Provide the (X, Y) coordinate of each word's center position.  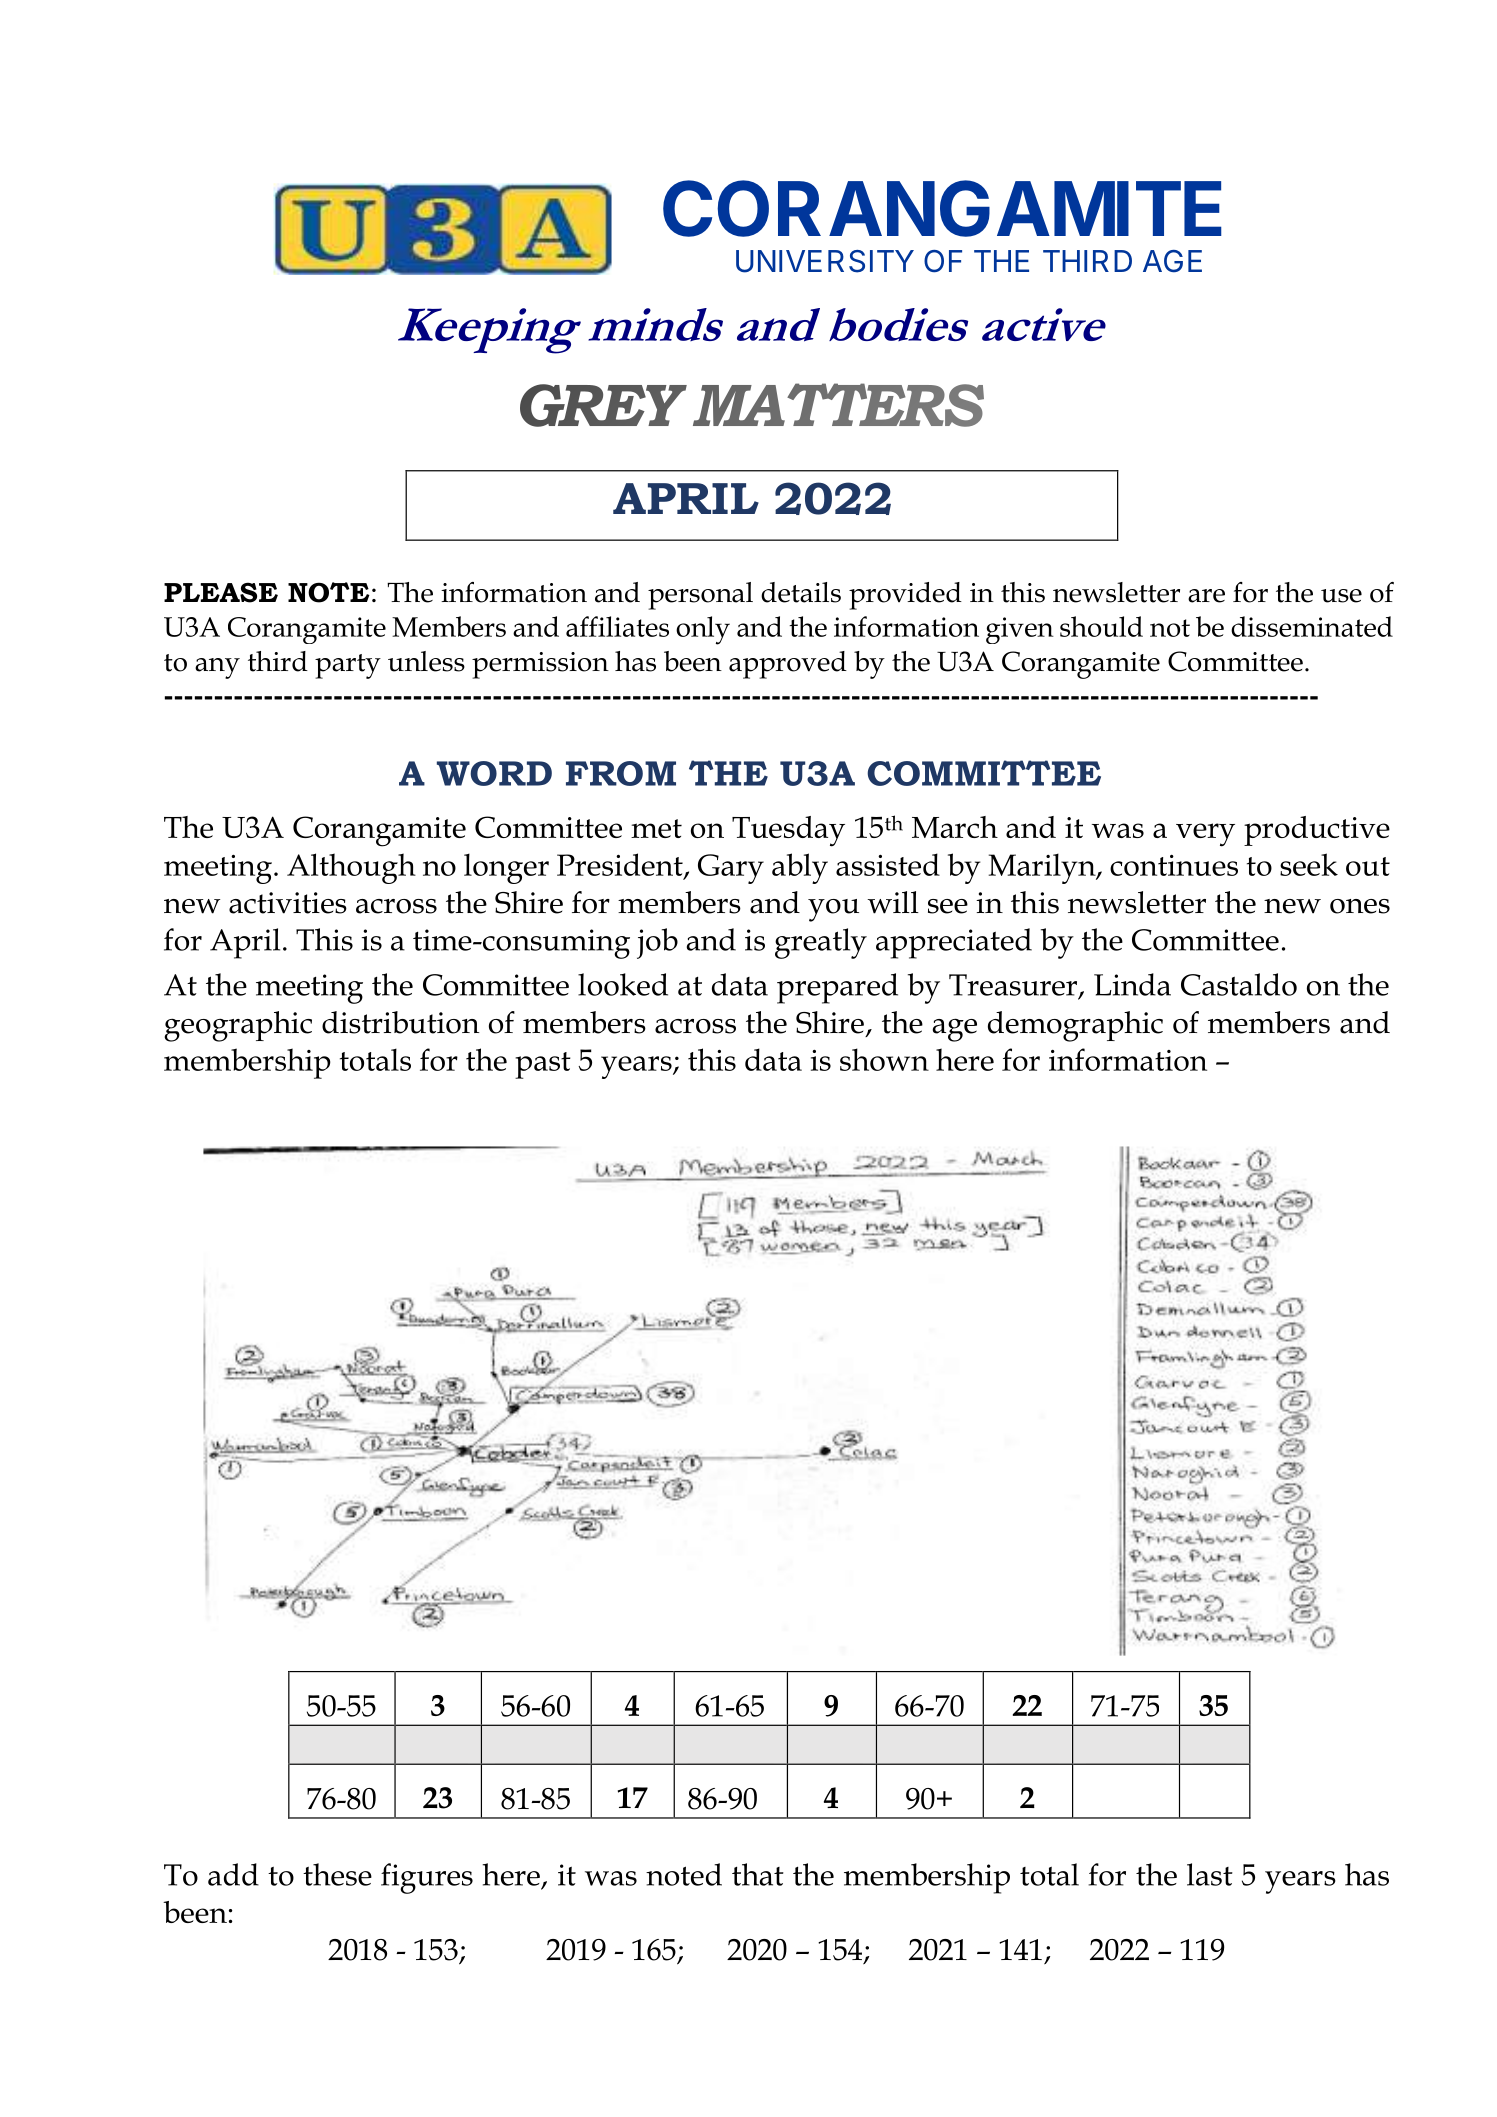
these (337, 1874)
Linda (1132, 984)
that (758, 1874)
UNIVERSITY (825, 261)
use (1341, 596)
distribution (400, 1022)
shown (884, 1059)
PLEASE (221, 592)
